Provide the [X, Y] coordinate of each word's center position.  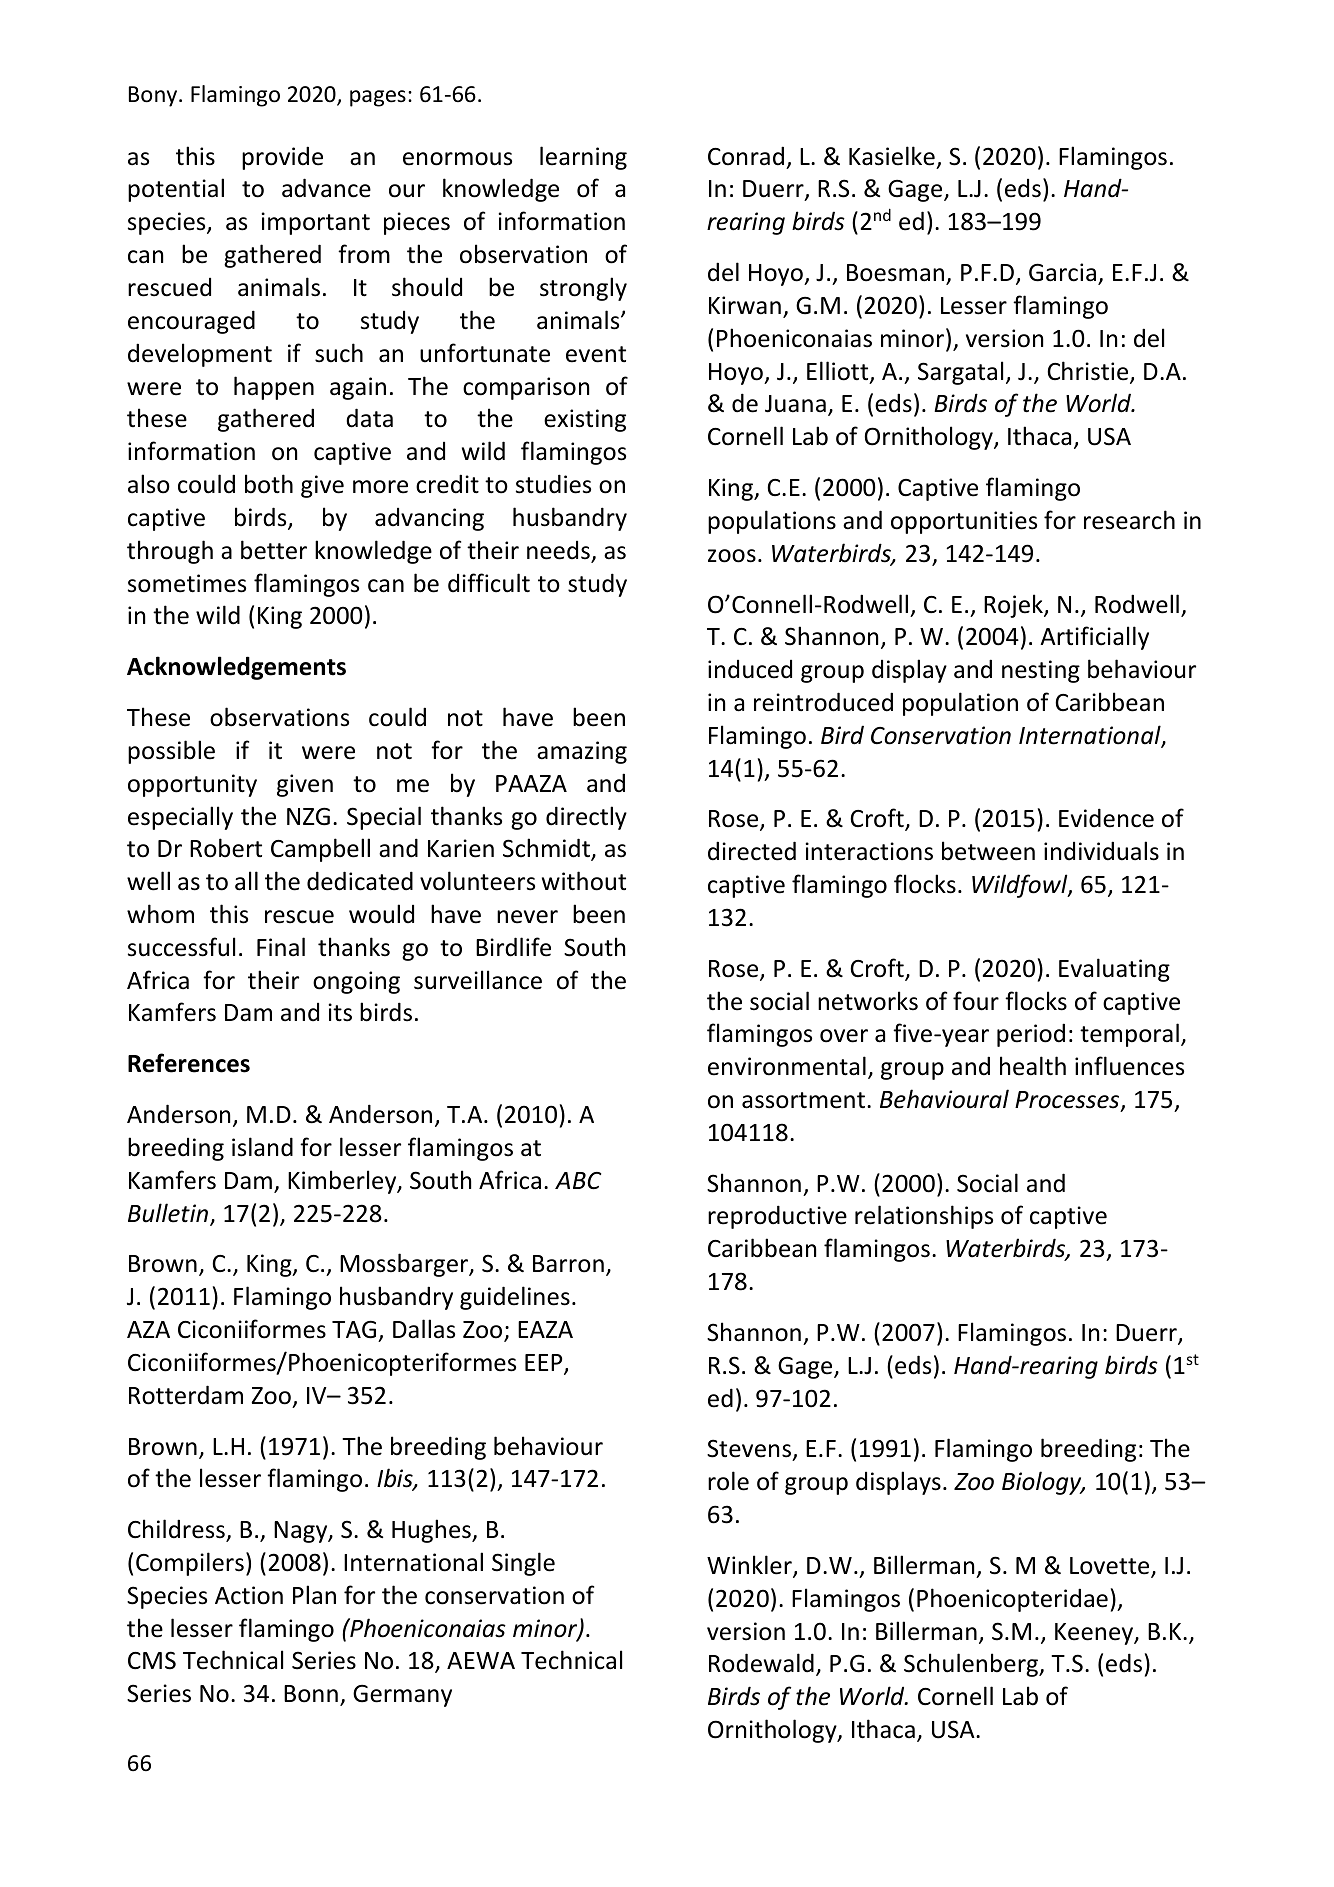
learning [583, 158]
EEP [545, 1364]
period [1031, 1035]
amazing [582, 752]
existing [585, 420]
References [189, 1063]
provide [282, 158]
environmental [787, 1066]
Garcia [1062, 272]
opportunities [964, 522]
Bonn [311, 1694]
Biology [1043, 1483]
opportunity [192, 785]
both [269, 484]
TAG [354, 1329]
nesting [1041, 671]
